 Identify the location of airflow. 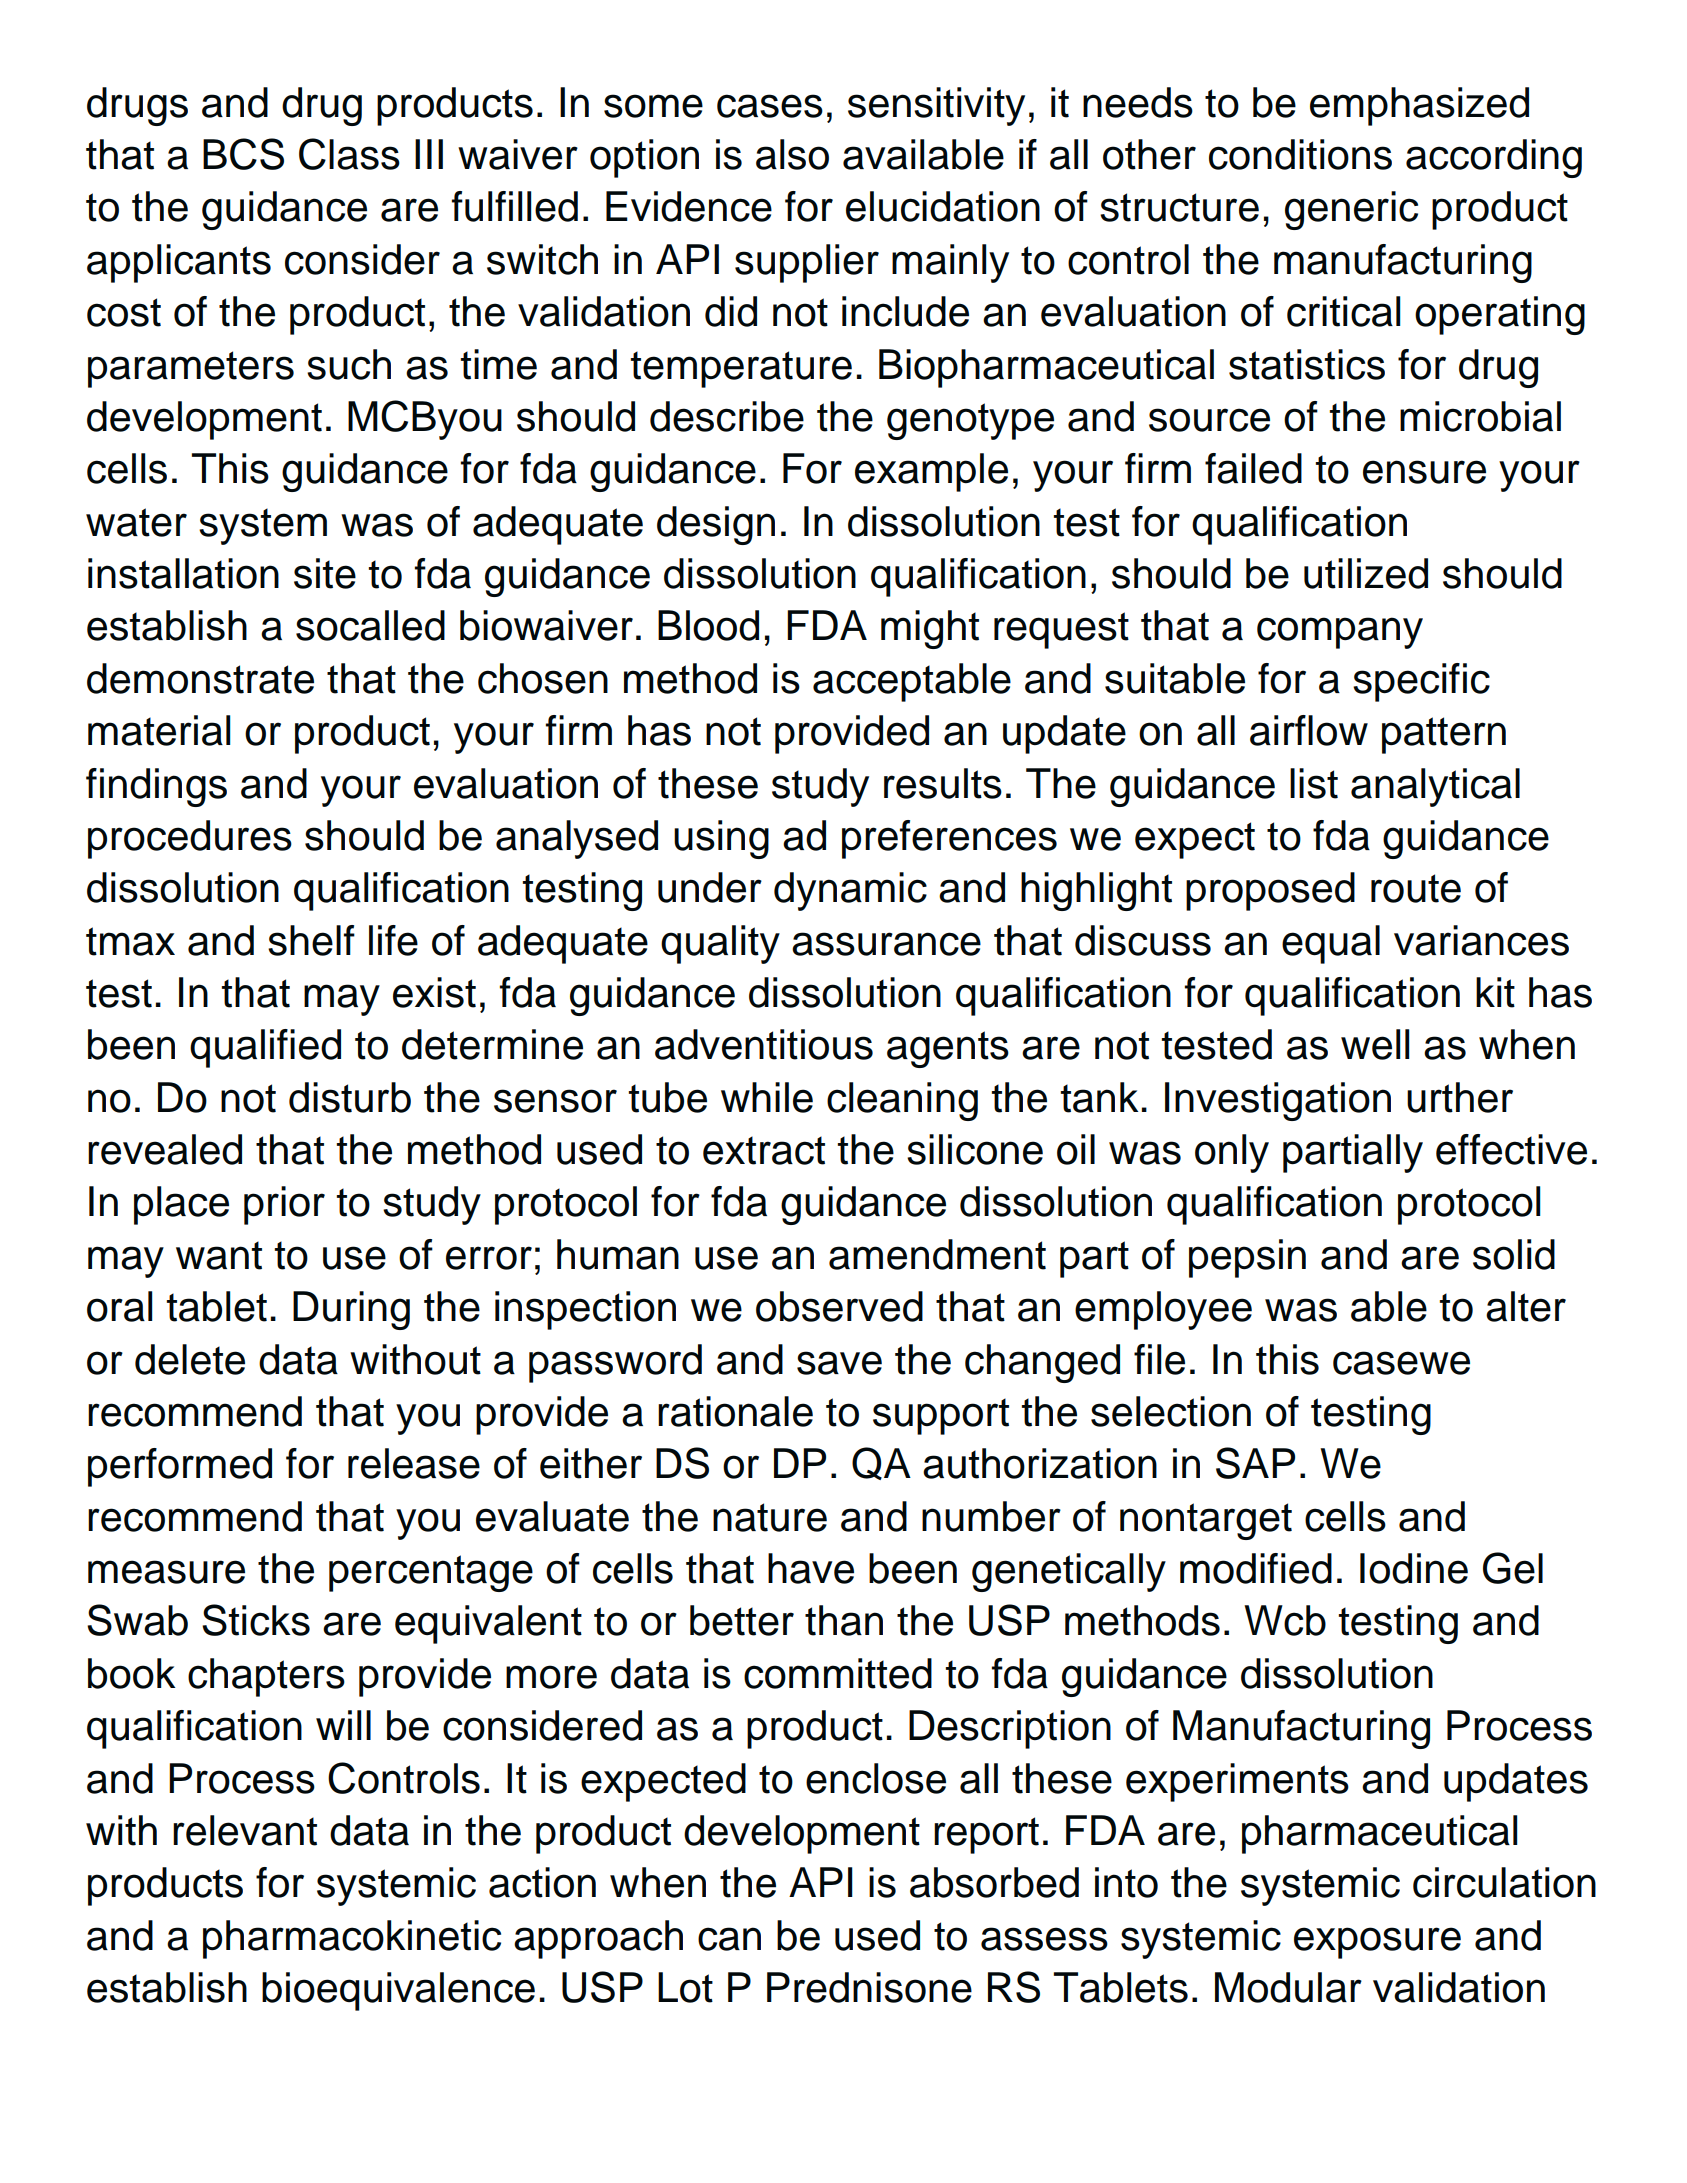
(1309, 730).
